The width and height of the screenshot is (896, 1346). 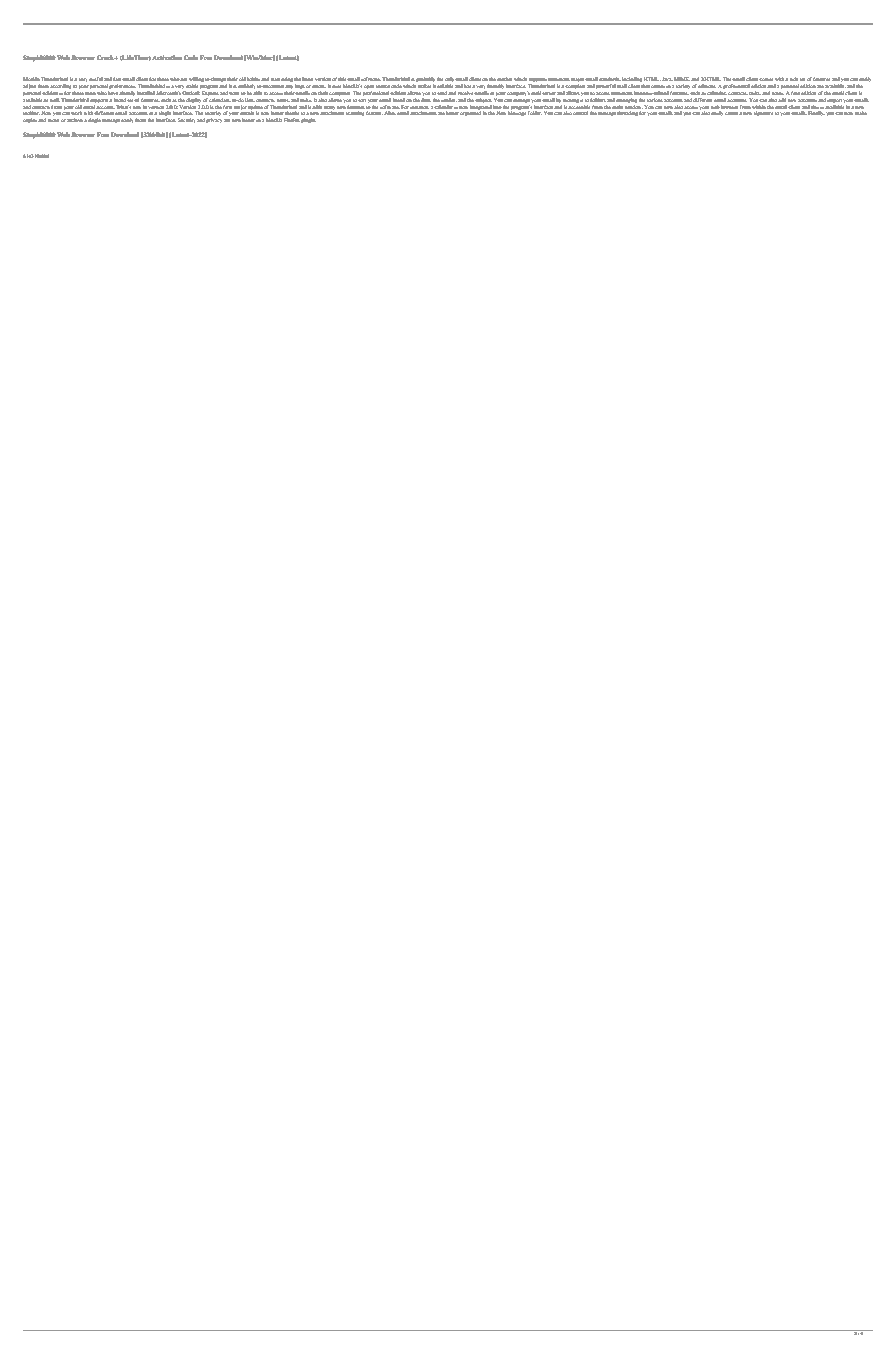 What do you see at coordinates (682, 79) in the screenshot?
I see `MIME` at bounding box center [682, 79].
